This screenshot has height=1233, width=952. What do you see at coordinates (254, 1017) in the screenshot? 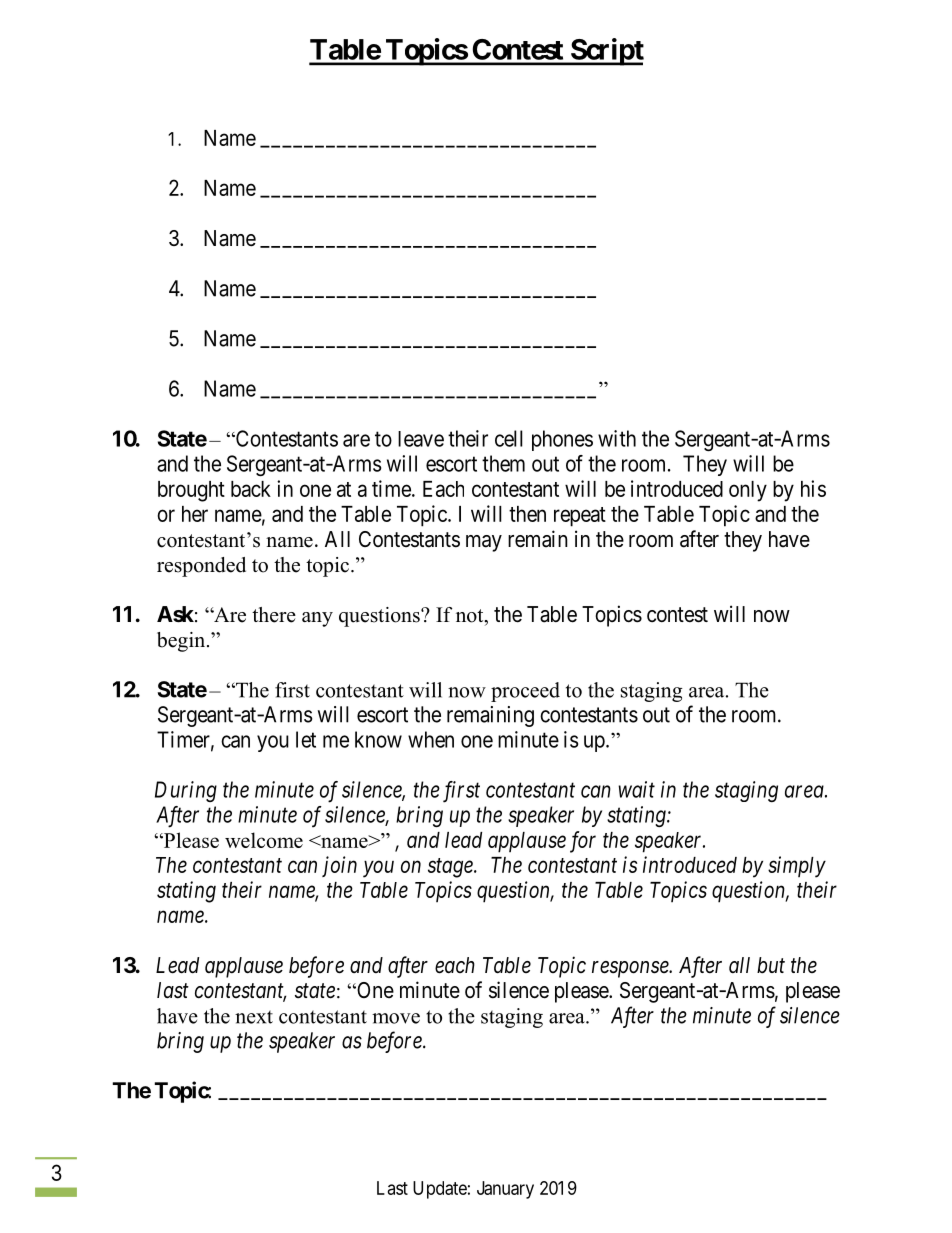
I see `next` at bounding box center [254, 1017].
